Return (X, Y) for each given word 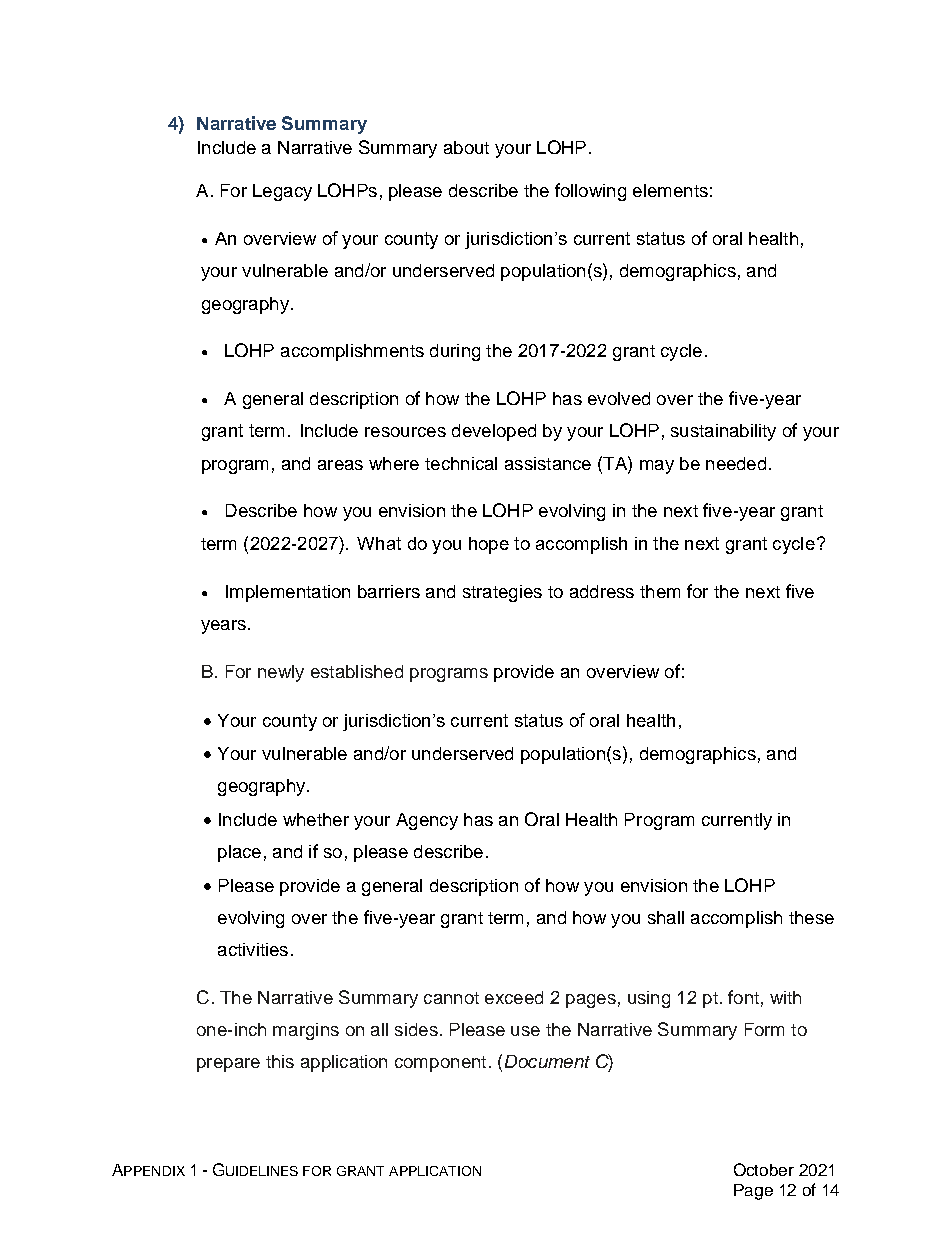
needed (736, 463)
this (280, 1061)
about (466, 147)
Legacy (282, 192)
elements (670, 190)
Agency (427, 821)
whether (316, 819)
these (811, 917)
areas (340, 465)
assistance (548, 463)
